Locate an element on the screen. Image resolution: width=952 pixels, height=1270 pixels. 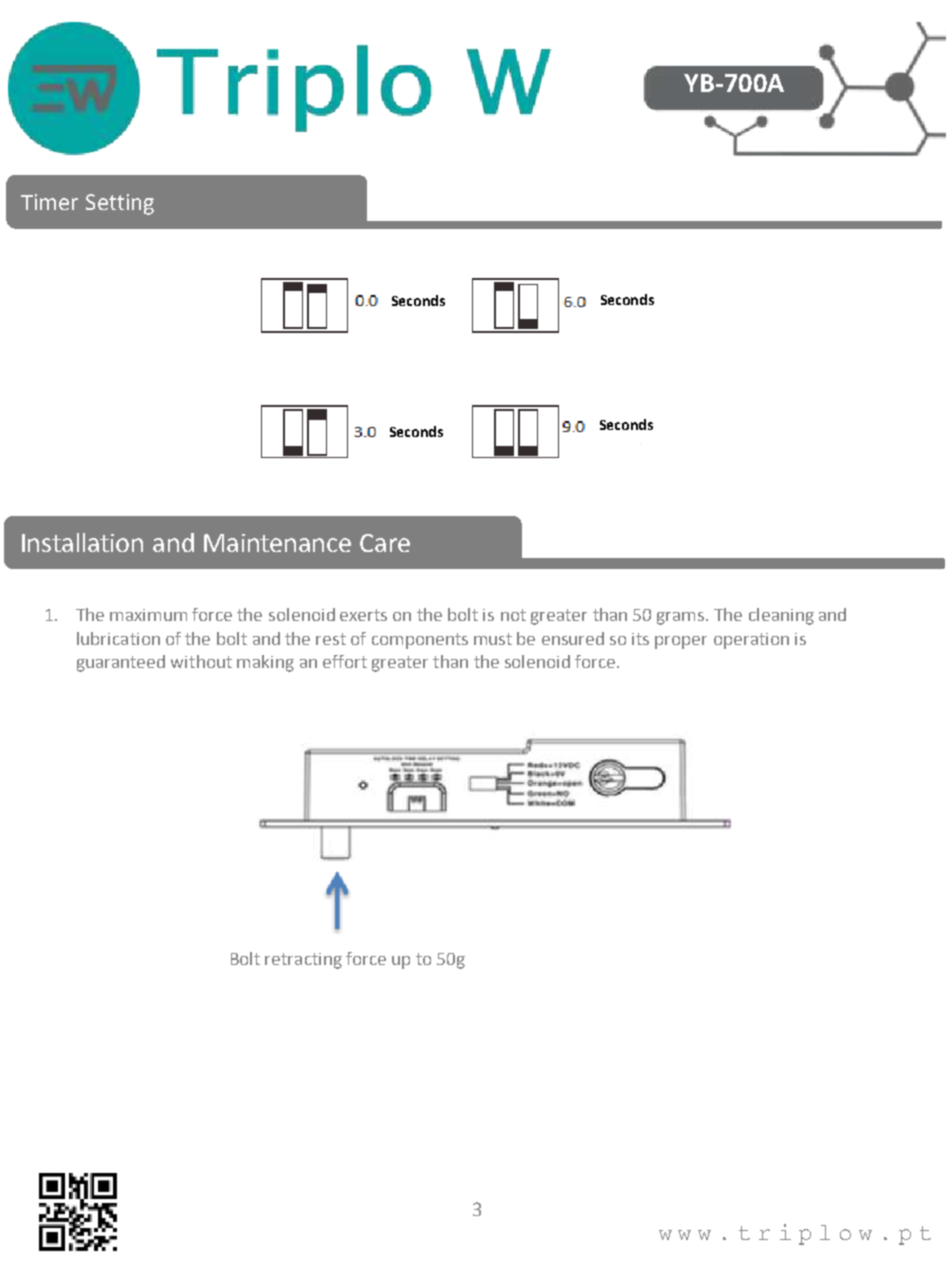
Timer is located at coordinates (49, 202).
